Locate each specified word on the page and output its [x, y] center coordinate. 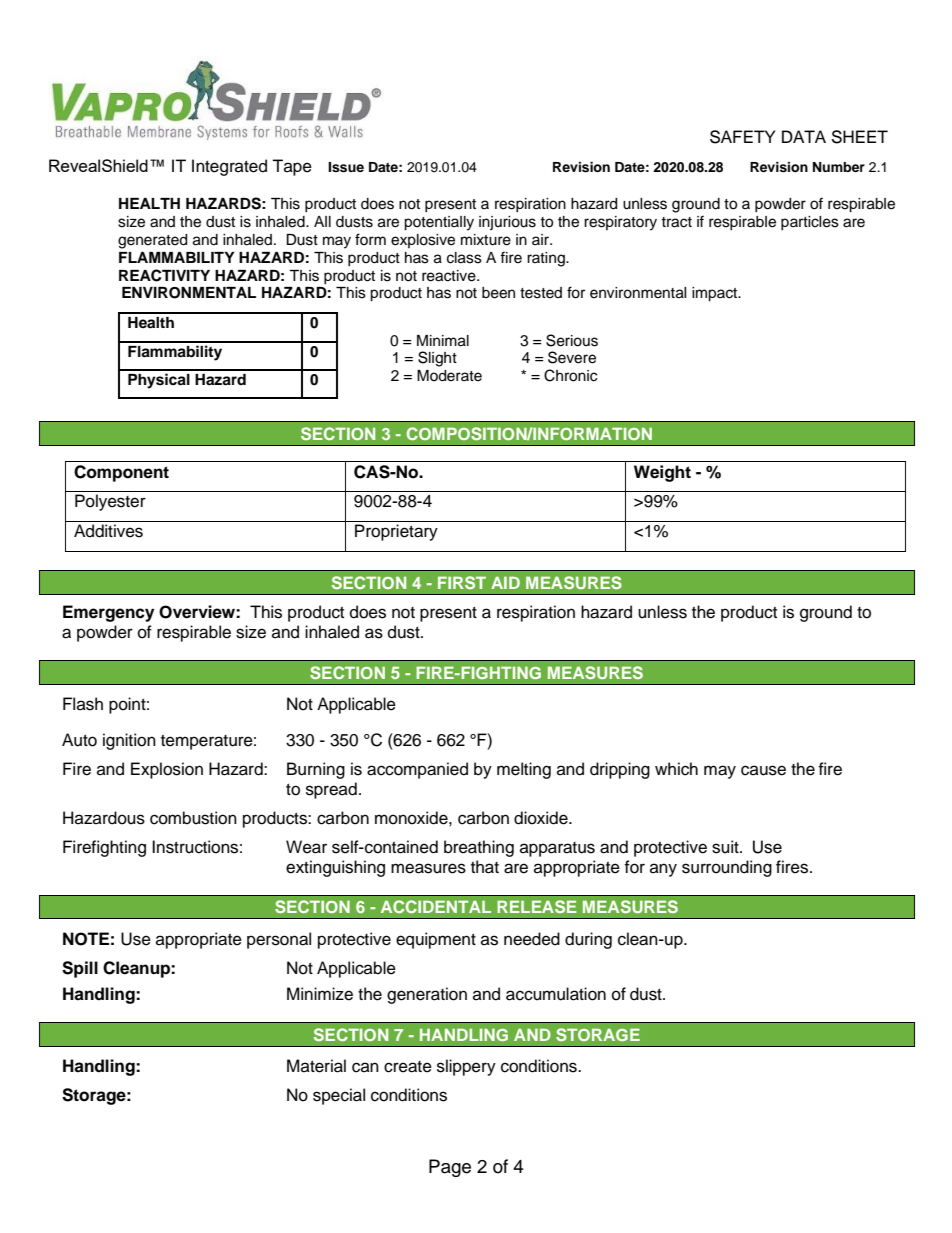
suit [726, 847]
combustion [193, 818]
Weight [662, 473]
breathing [479, 848]
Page [450, 1168]
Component [121, 473]
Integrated [229, 167]
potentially [439, 223]
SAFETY [742, 137]
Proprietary [396, 532]
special [339, 1096]
